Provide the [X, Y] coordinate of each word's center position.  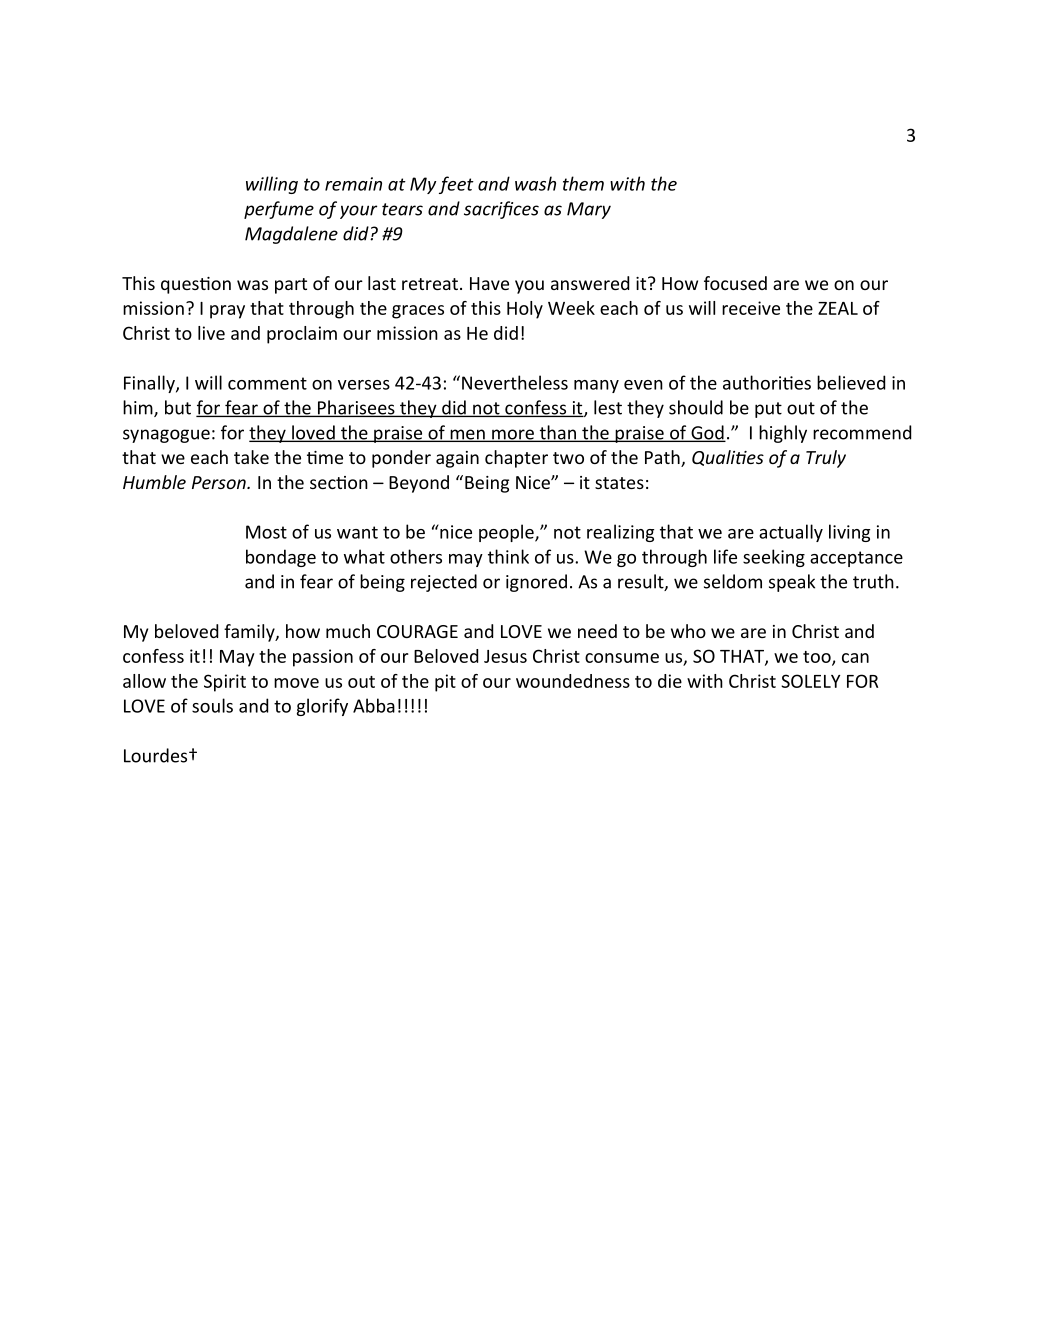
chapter [516, 459]
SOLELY [810, 681]
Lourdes [157, 755]
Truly [826, 459]
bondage [281, 558]
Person [220, 482]
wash [535, 183]
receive [751, 308]
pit [445, 683]
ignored [536, 583]
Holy [525, 310]
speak [792, 583]
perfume [279, 210]
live [211, 333]
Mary [589, 210]
